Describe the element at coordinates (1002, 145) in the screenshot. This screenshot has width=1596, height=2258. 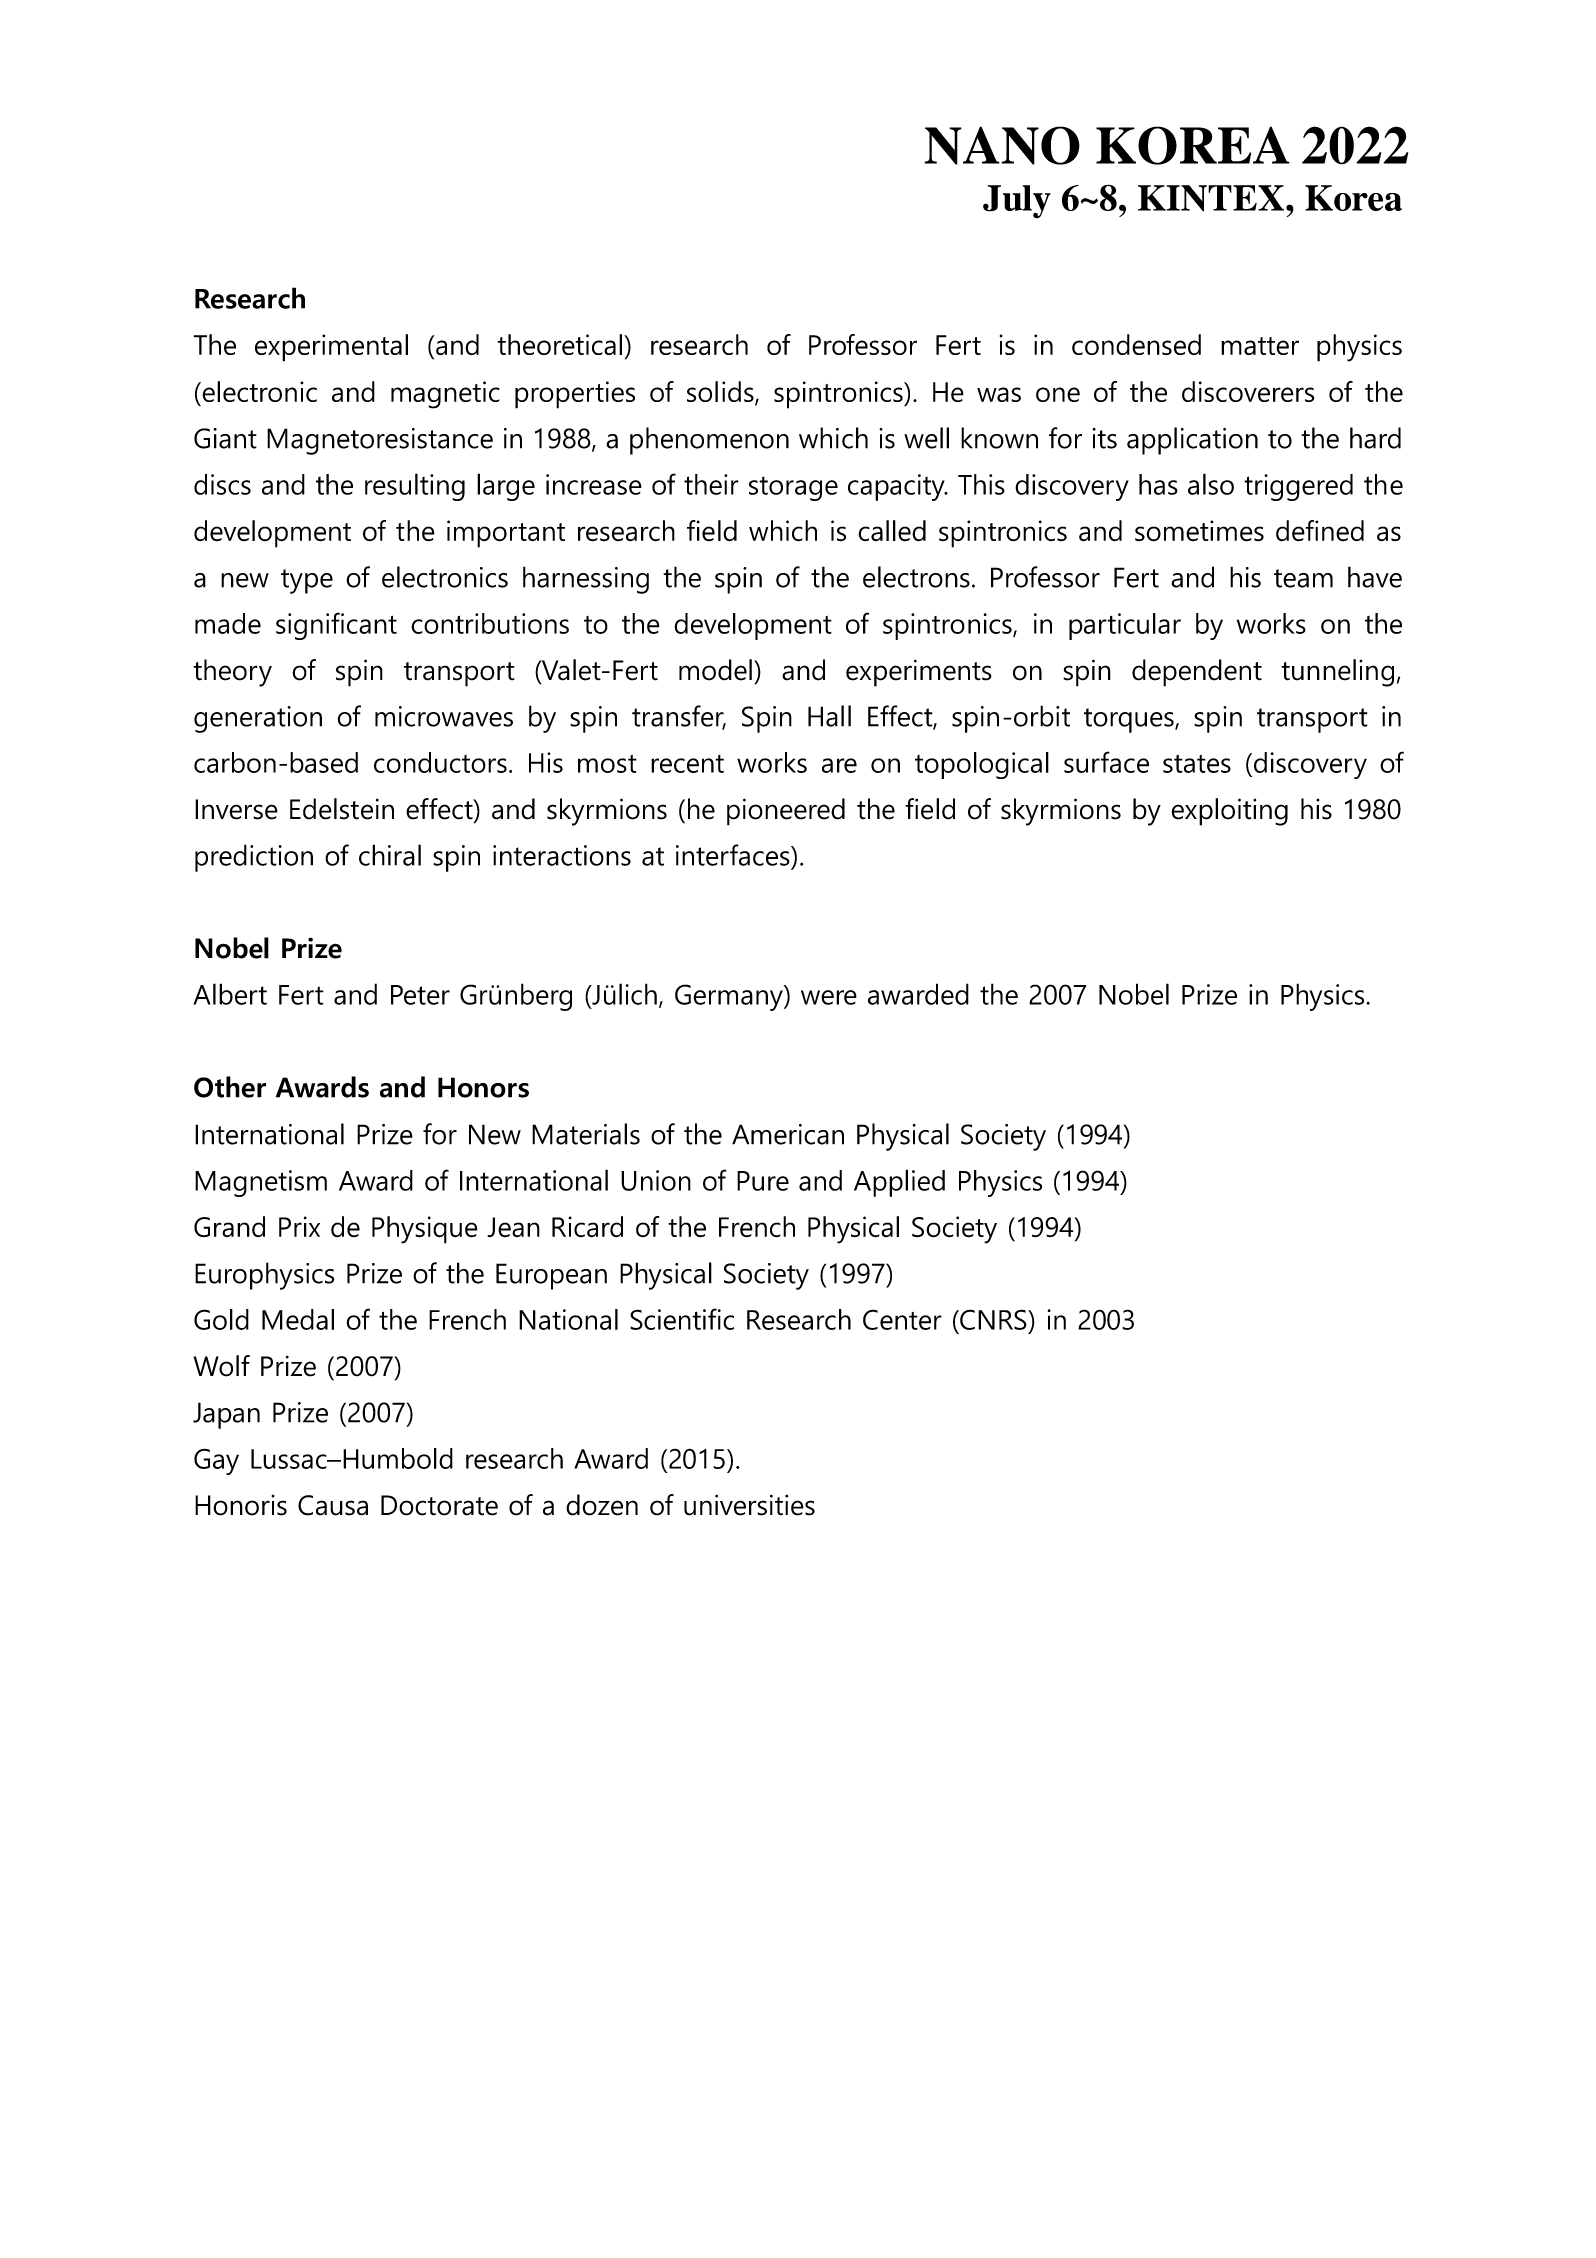
I see `NANO` at that location.
